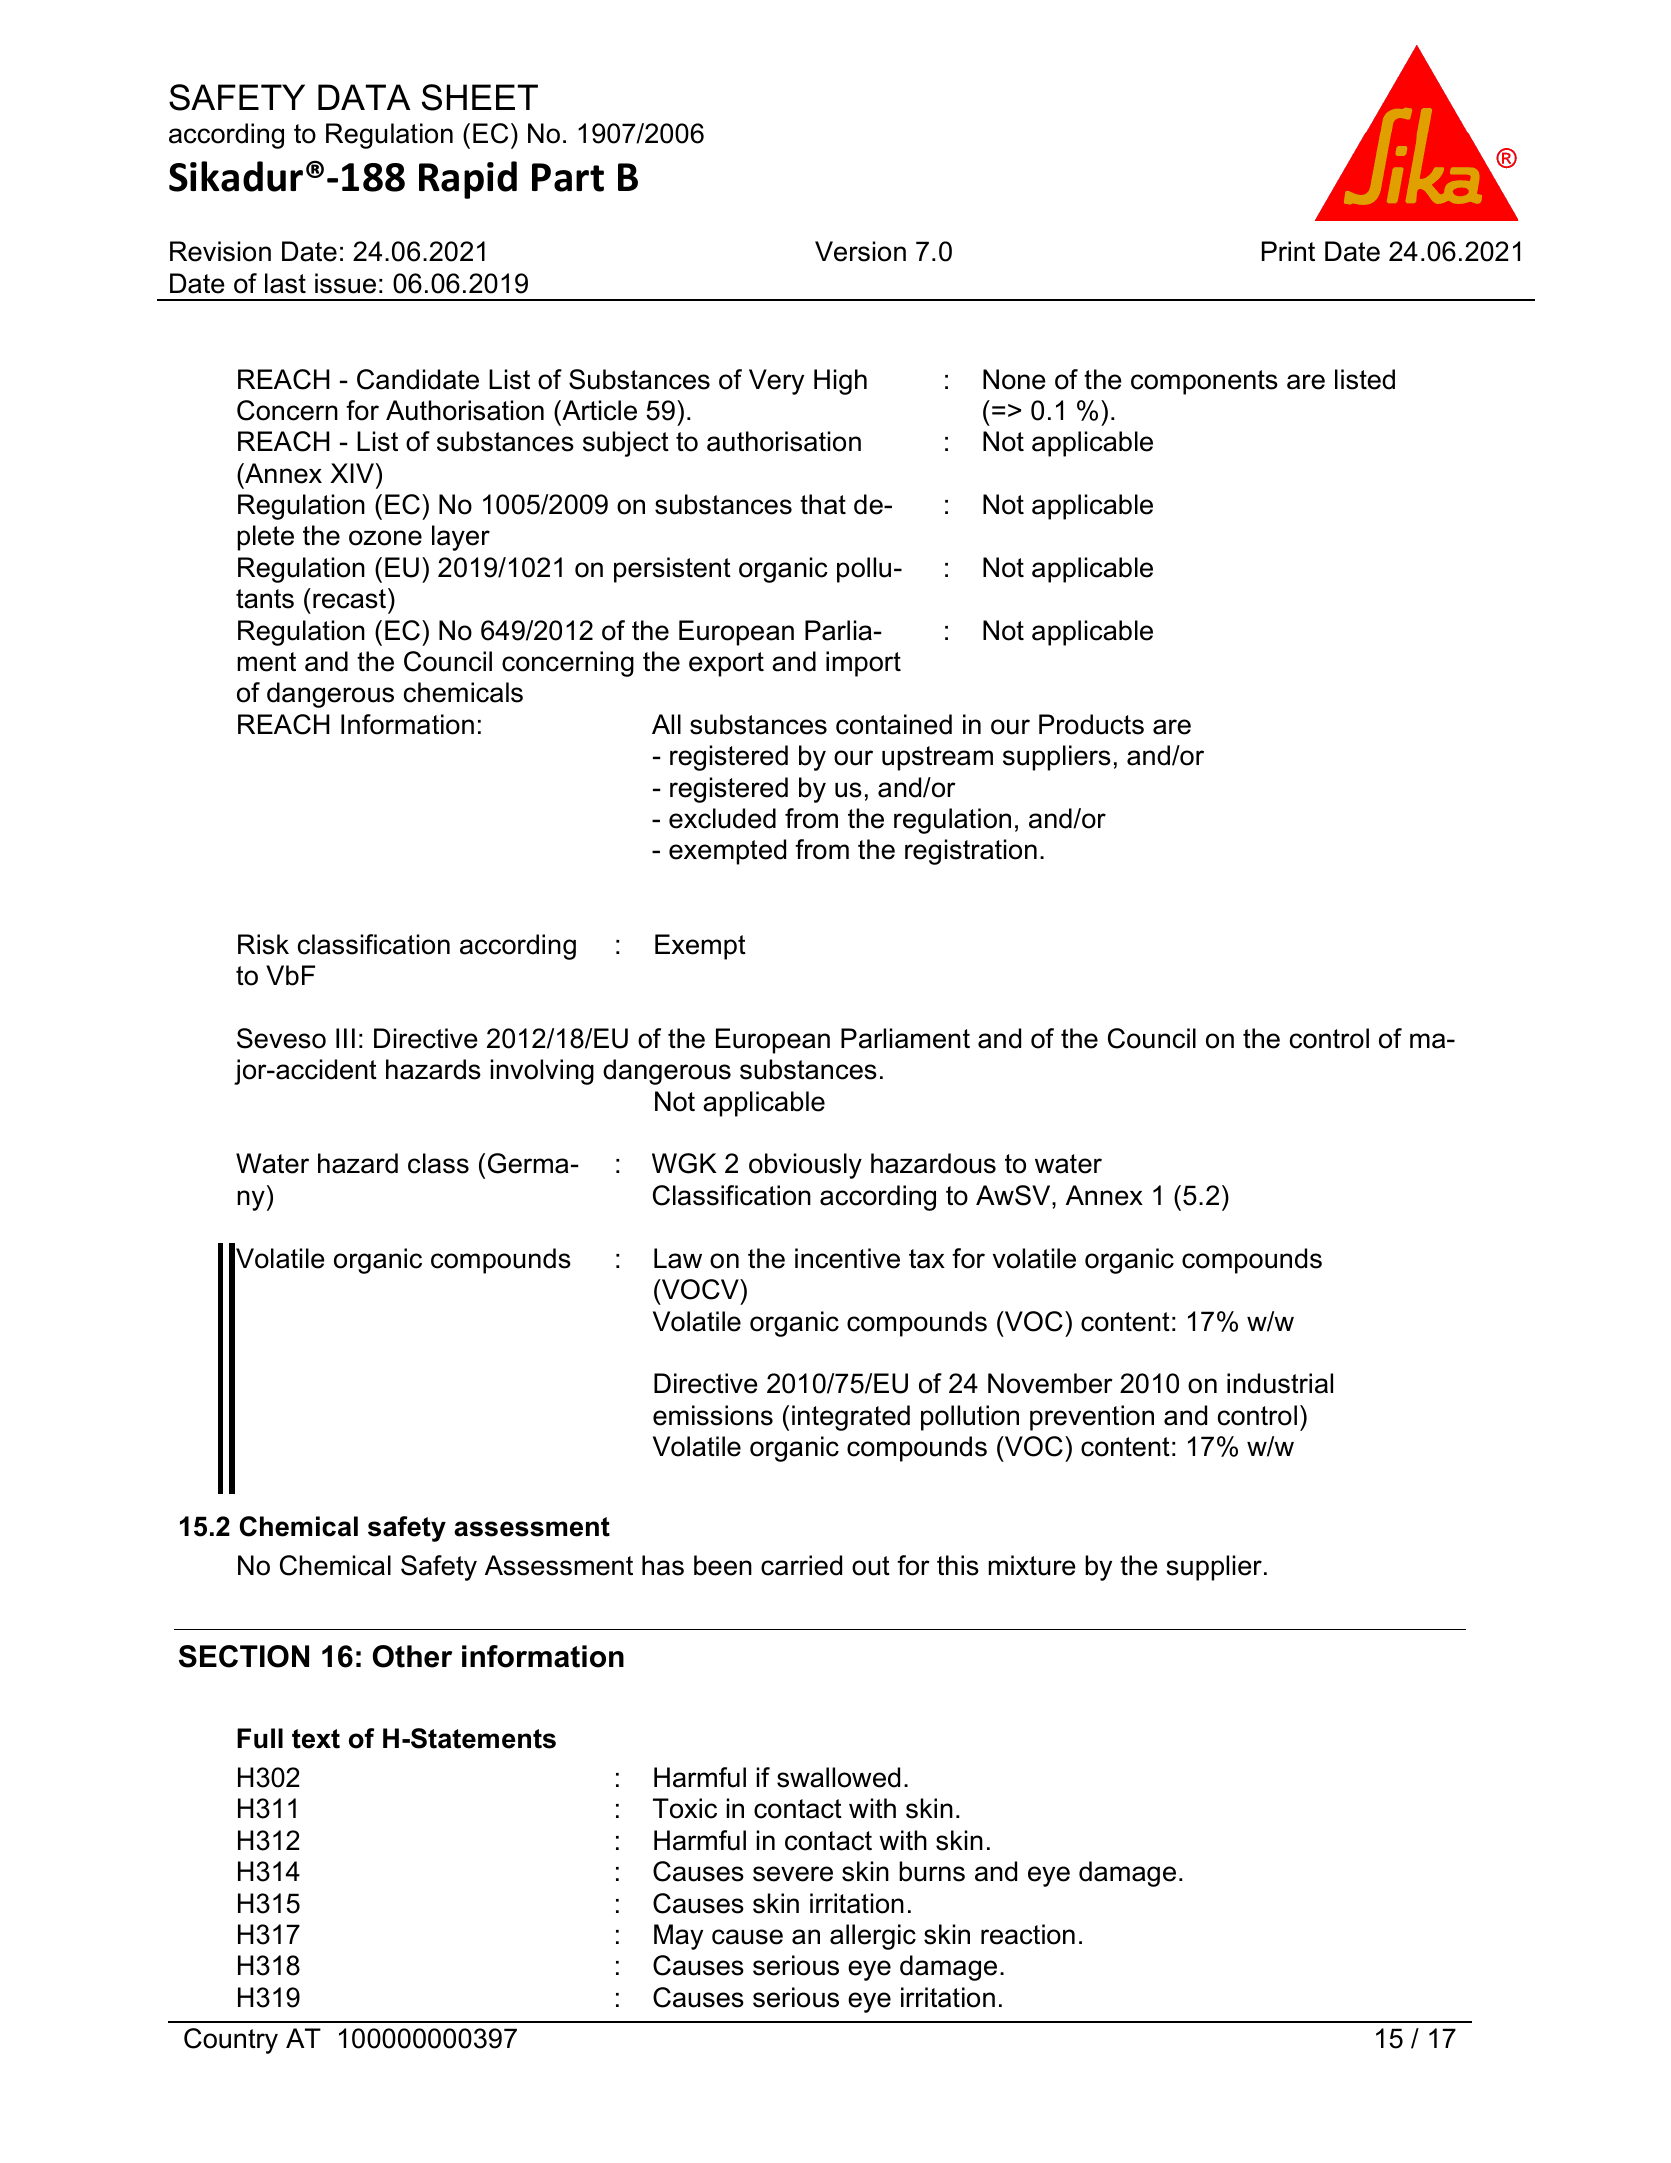 Image resolution: width=1671 pixels, height=2163 pixels. Describe the element at coordinates (1288, 251) in the screenshot. I see `Print` at that location.
